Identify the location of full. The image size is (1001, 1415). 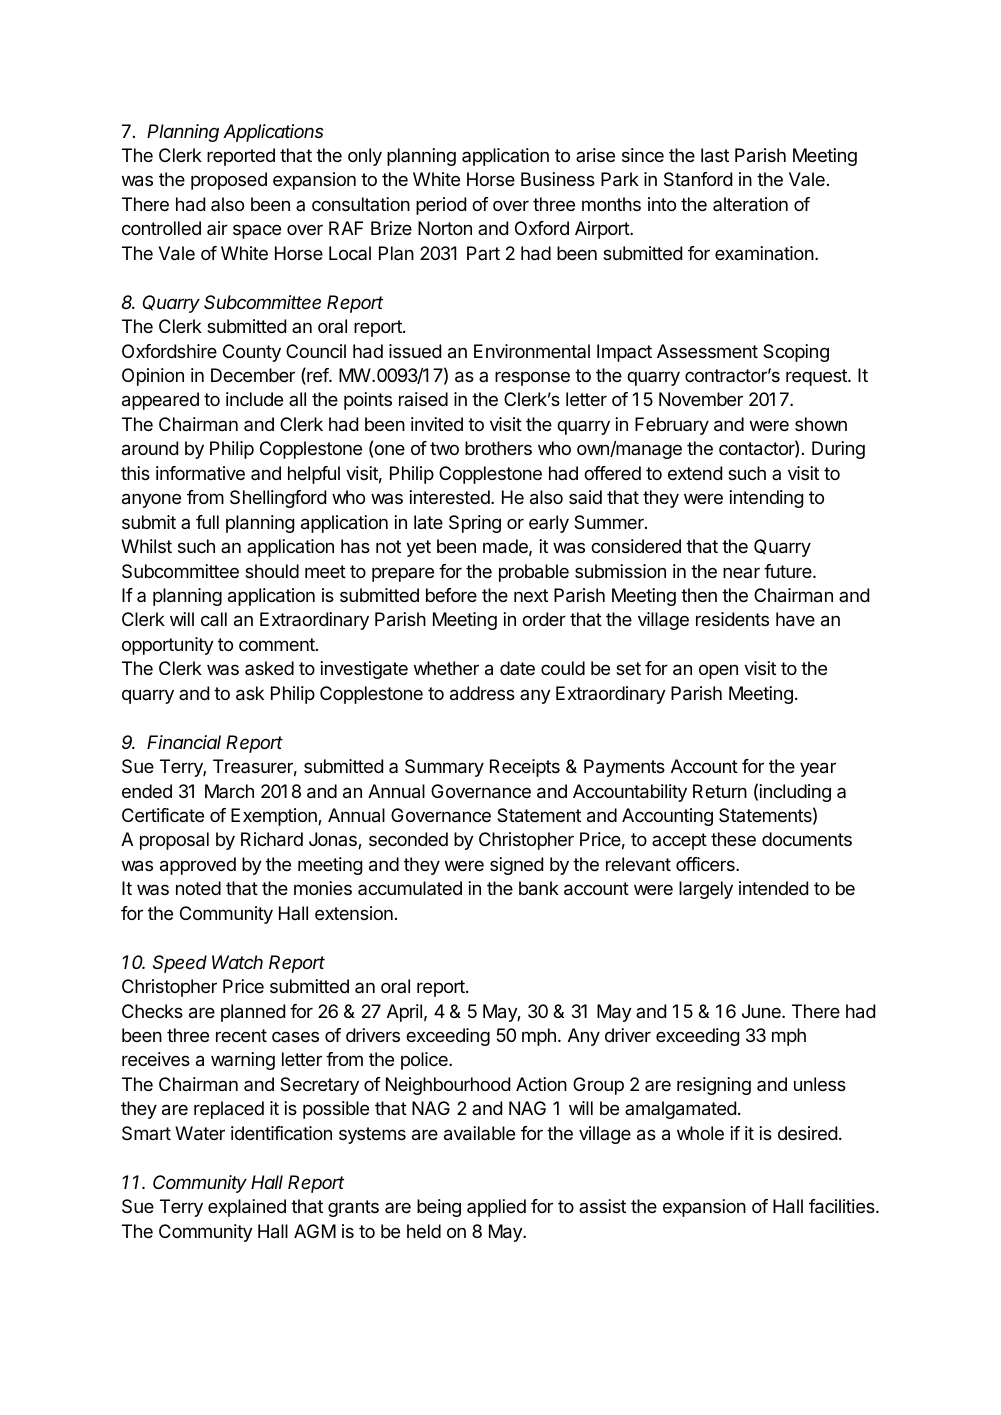
(207, 522).
